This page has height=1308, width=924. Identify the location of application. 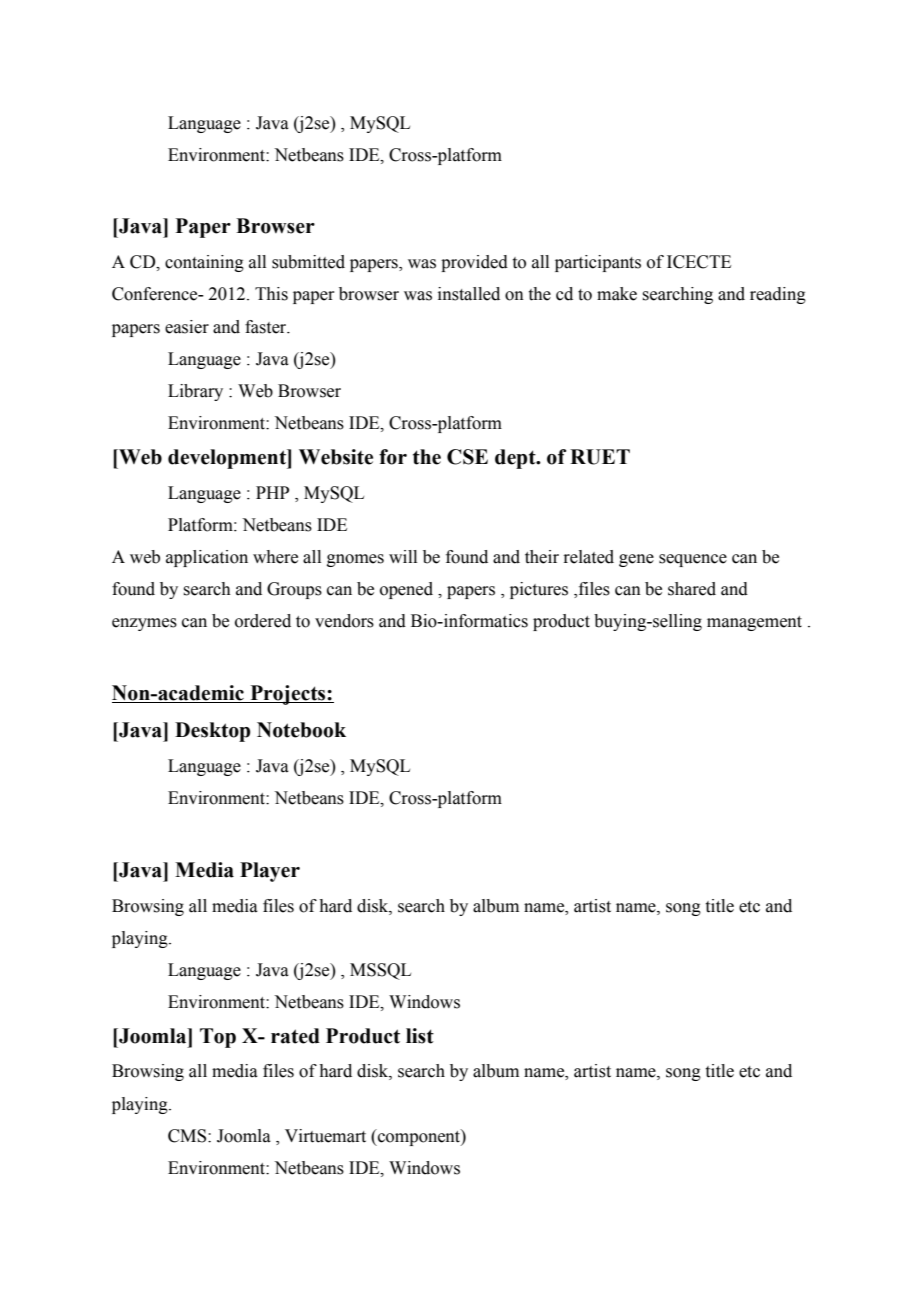
(207, 558).
